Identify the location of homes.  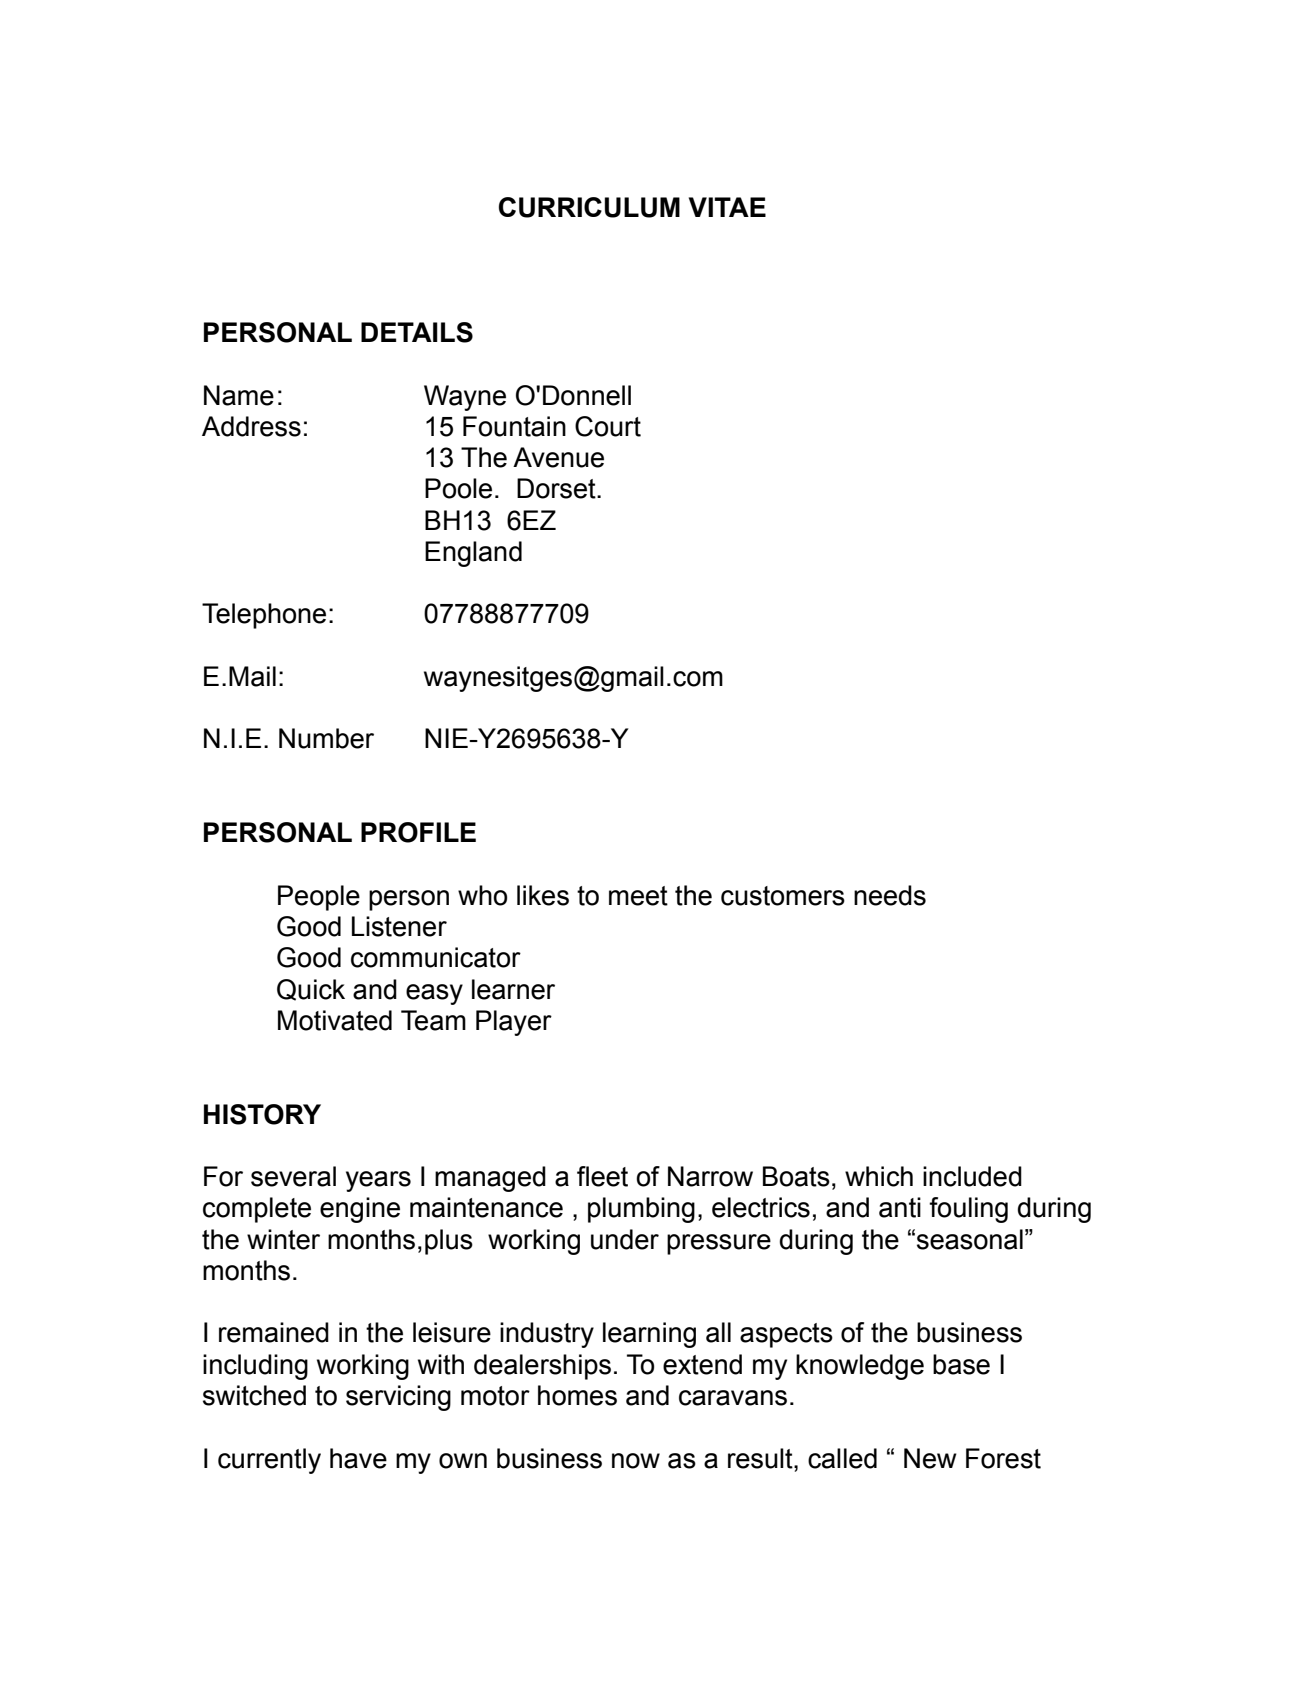
(577, 1395).
